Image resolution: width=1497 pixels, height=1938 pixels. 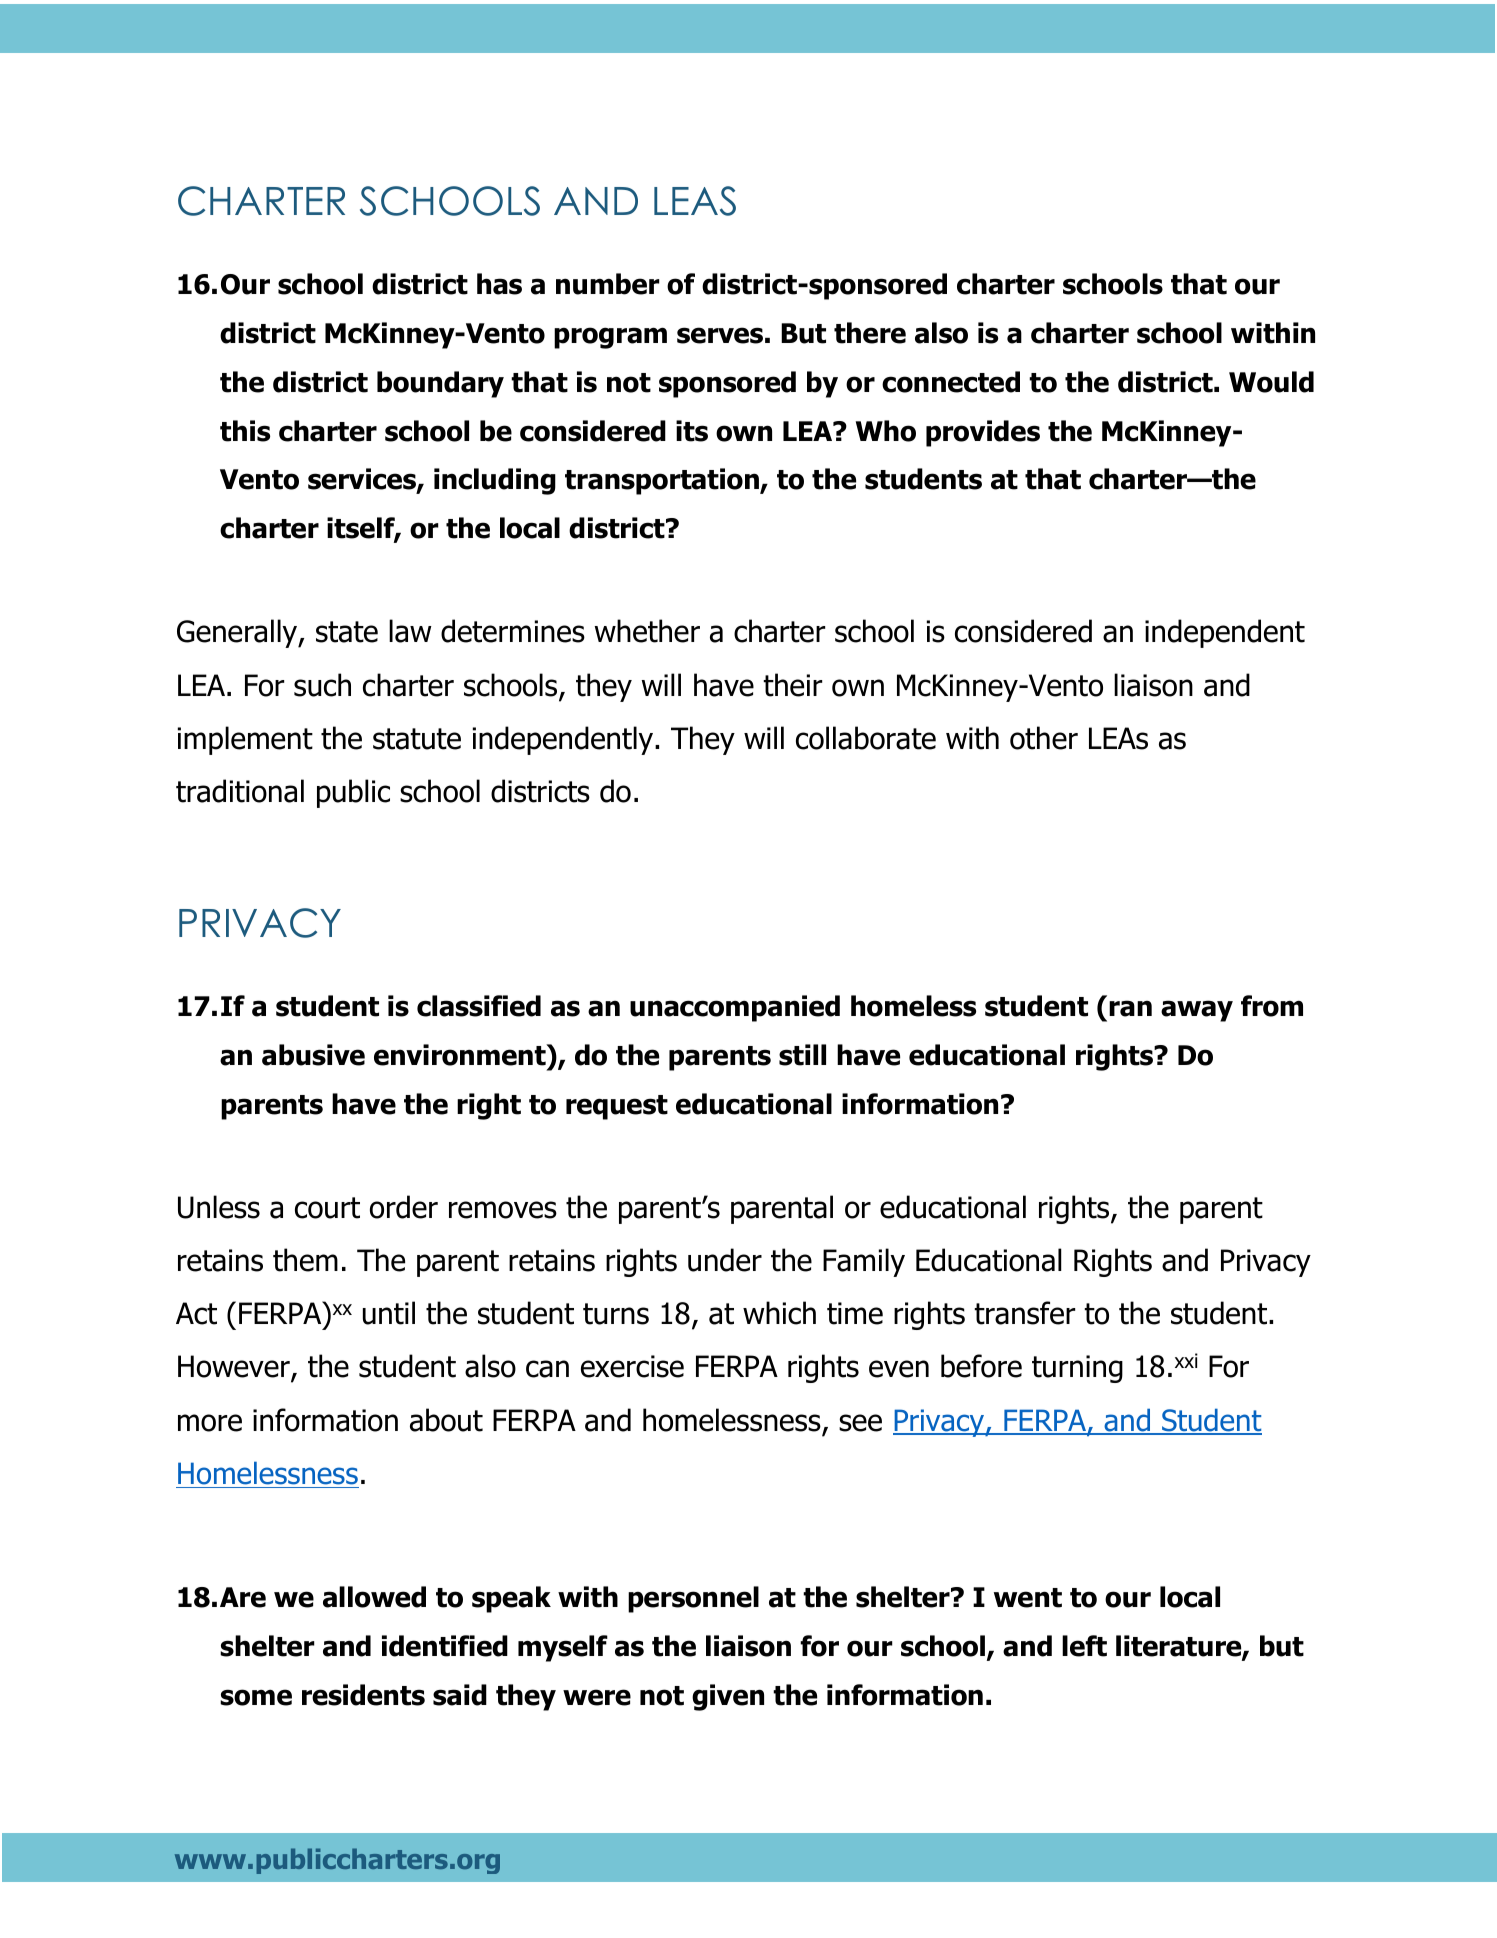 I want to click on left, so click(x=1084, y=1646).
